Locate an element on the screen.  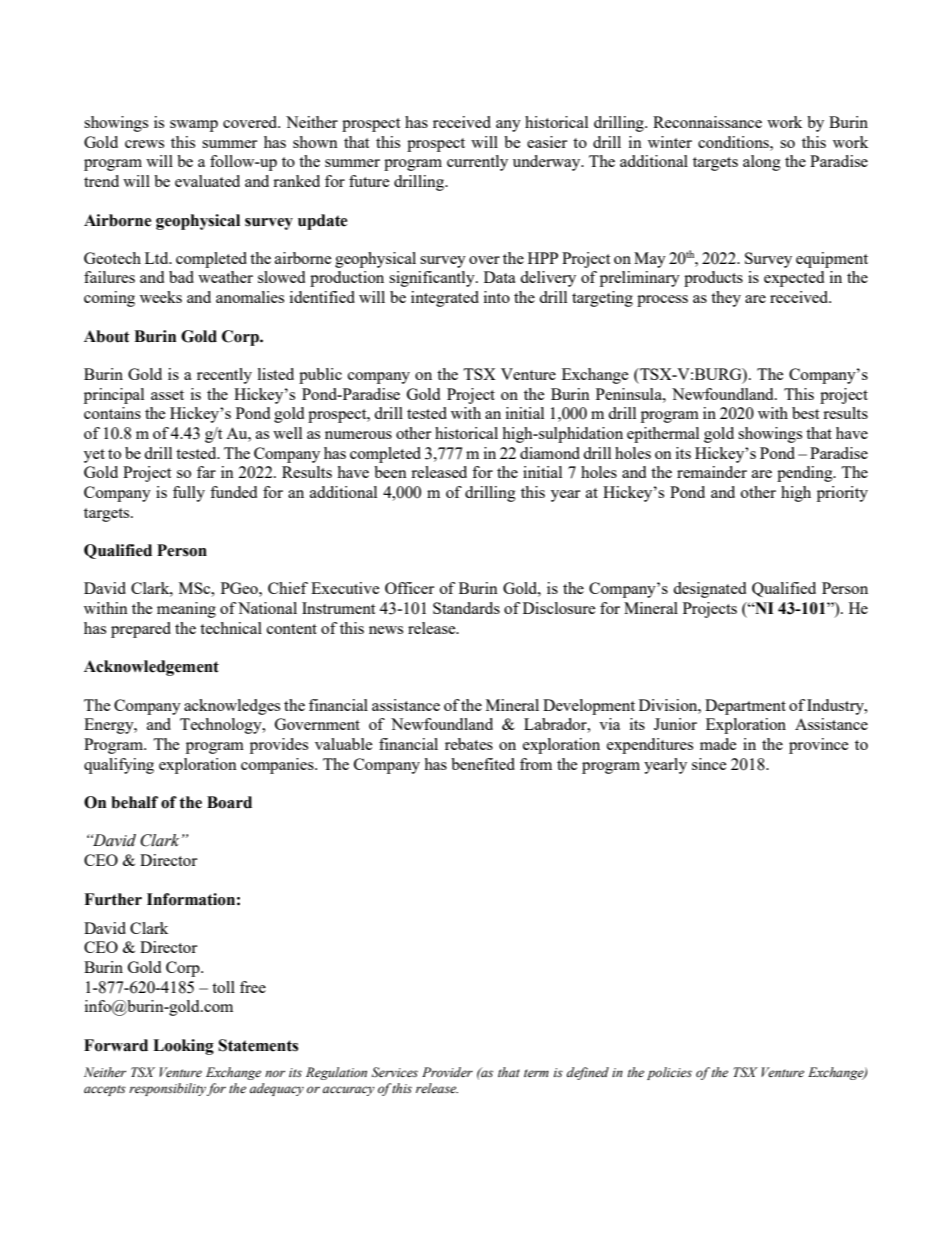
Further is located at coordinates (113, 899).
